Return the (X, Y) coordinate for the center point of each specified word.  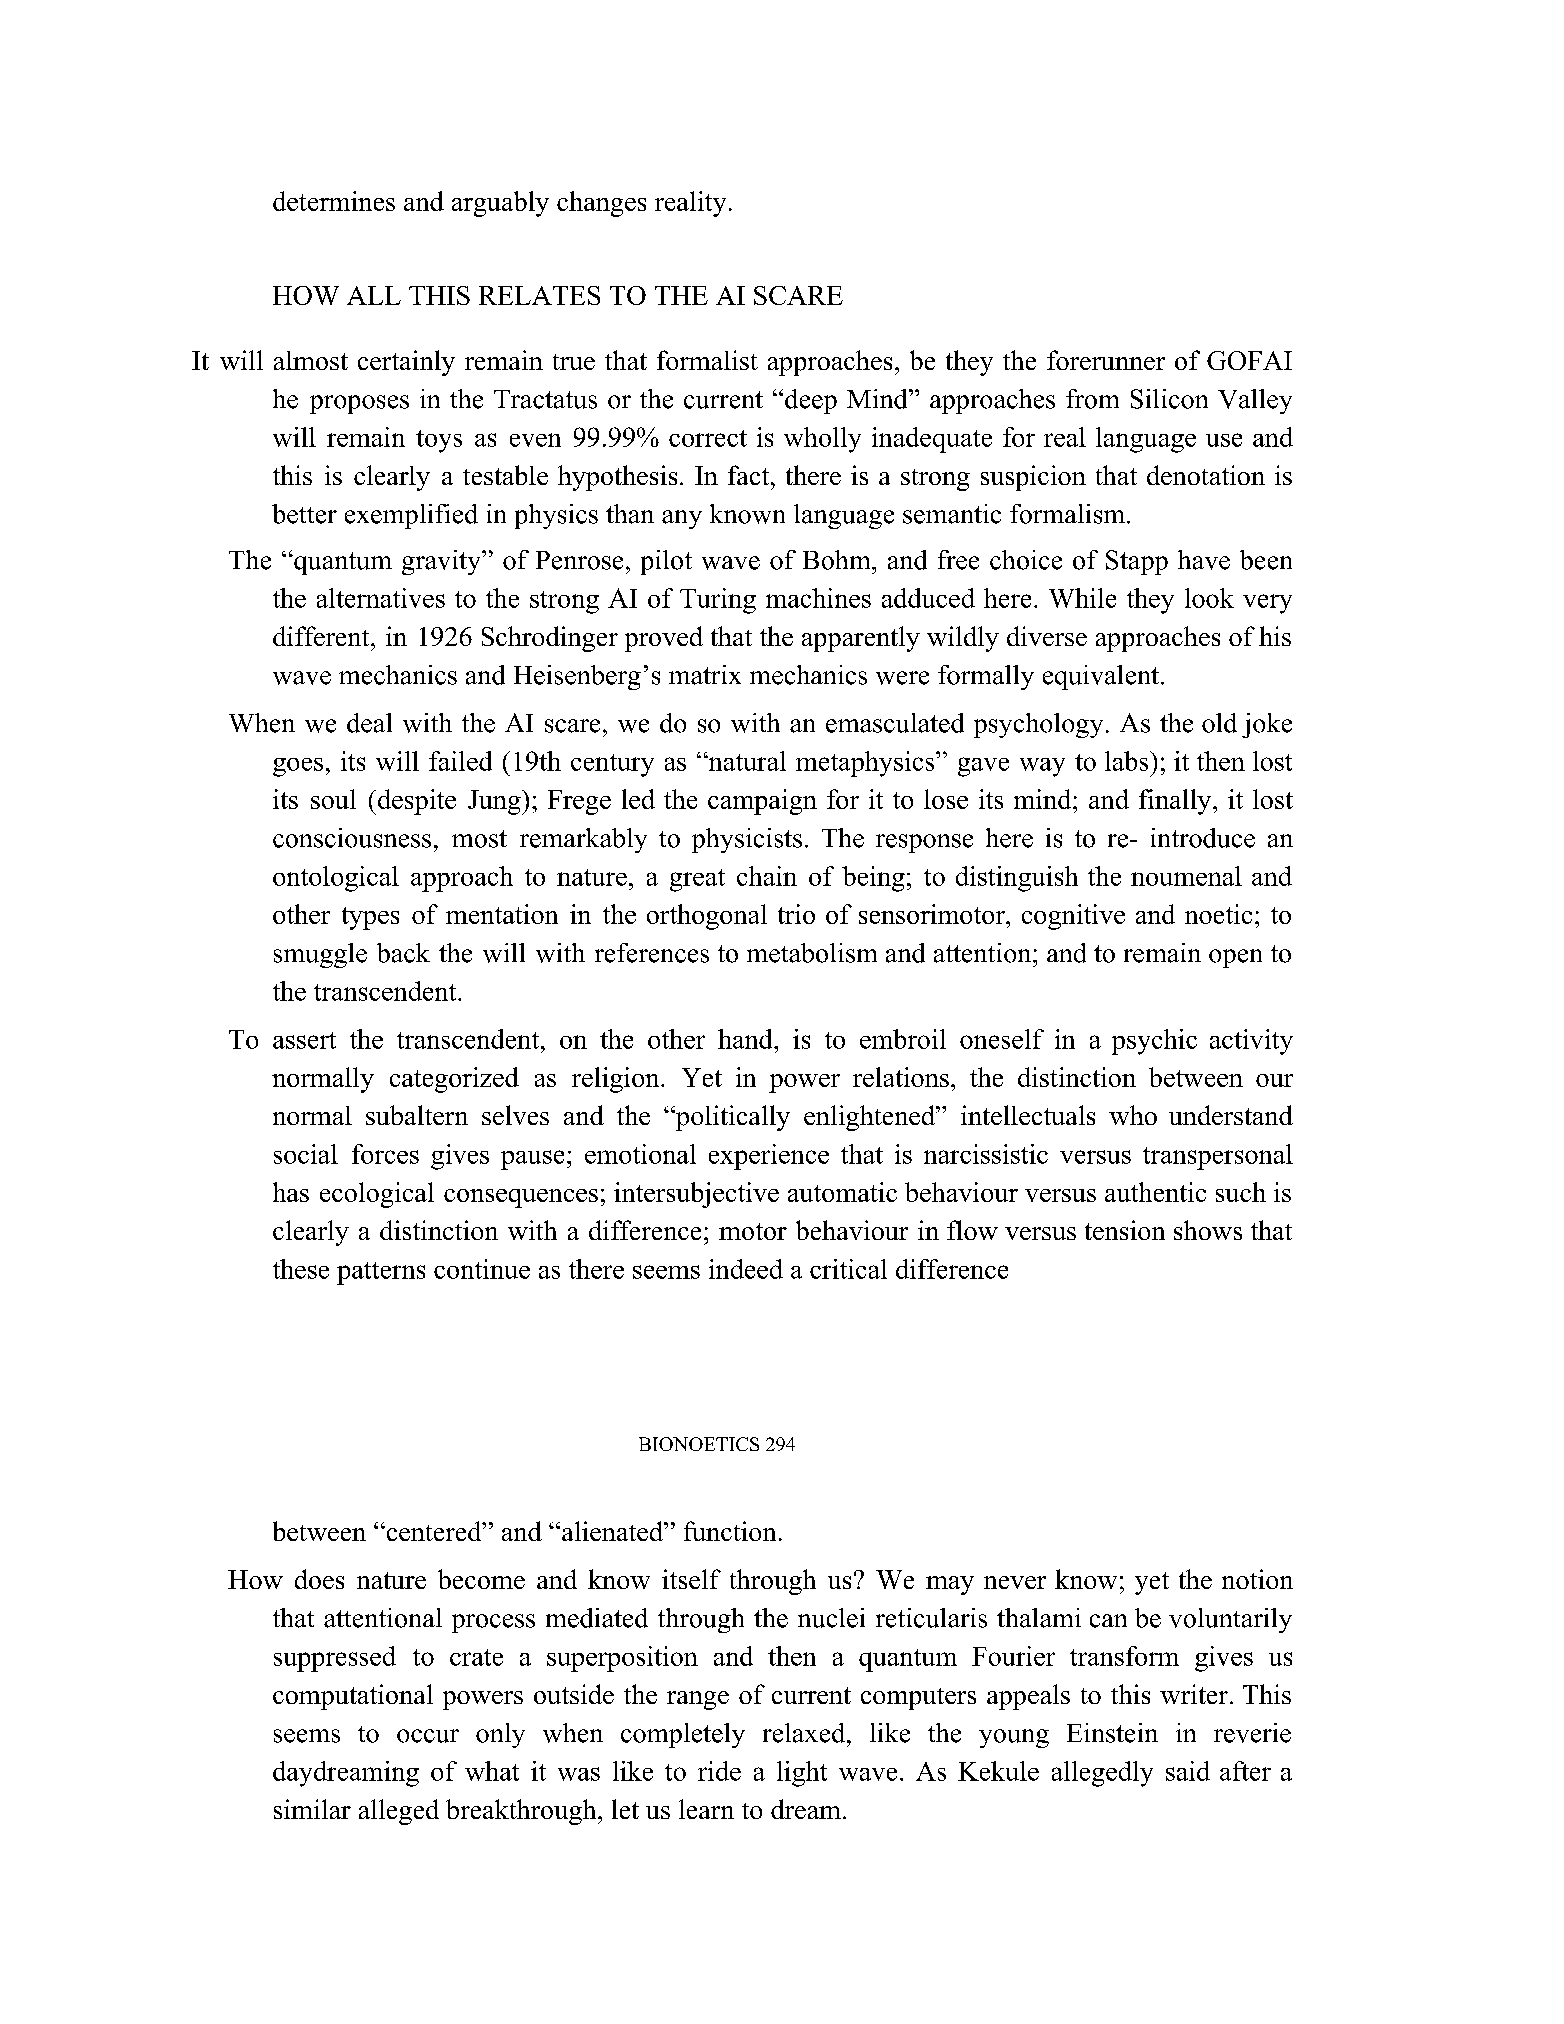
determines (334, 201)
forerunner (1106, 360)
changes (601, 204)
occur (428, 1736)
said (1188, 1771)
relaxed (805, 1733)
